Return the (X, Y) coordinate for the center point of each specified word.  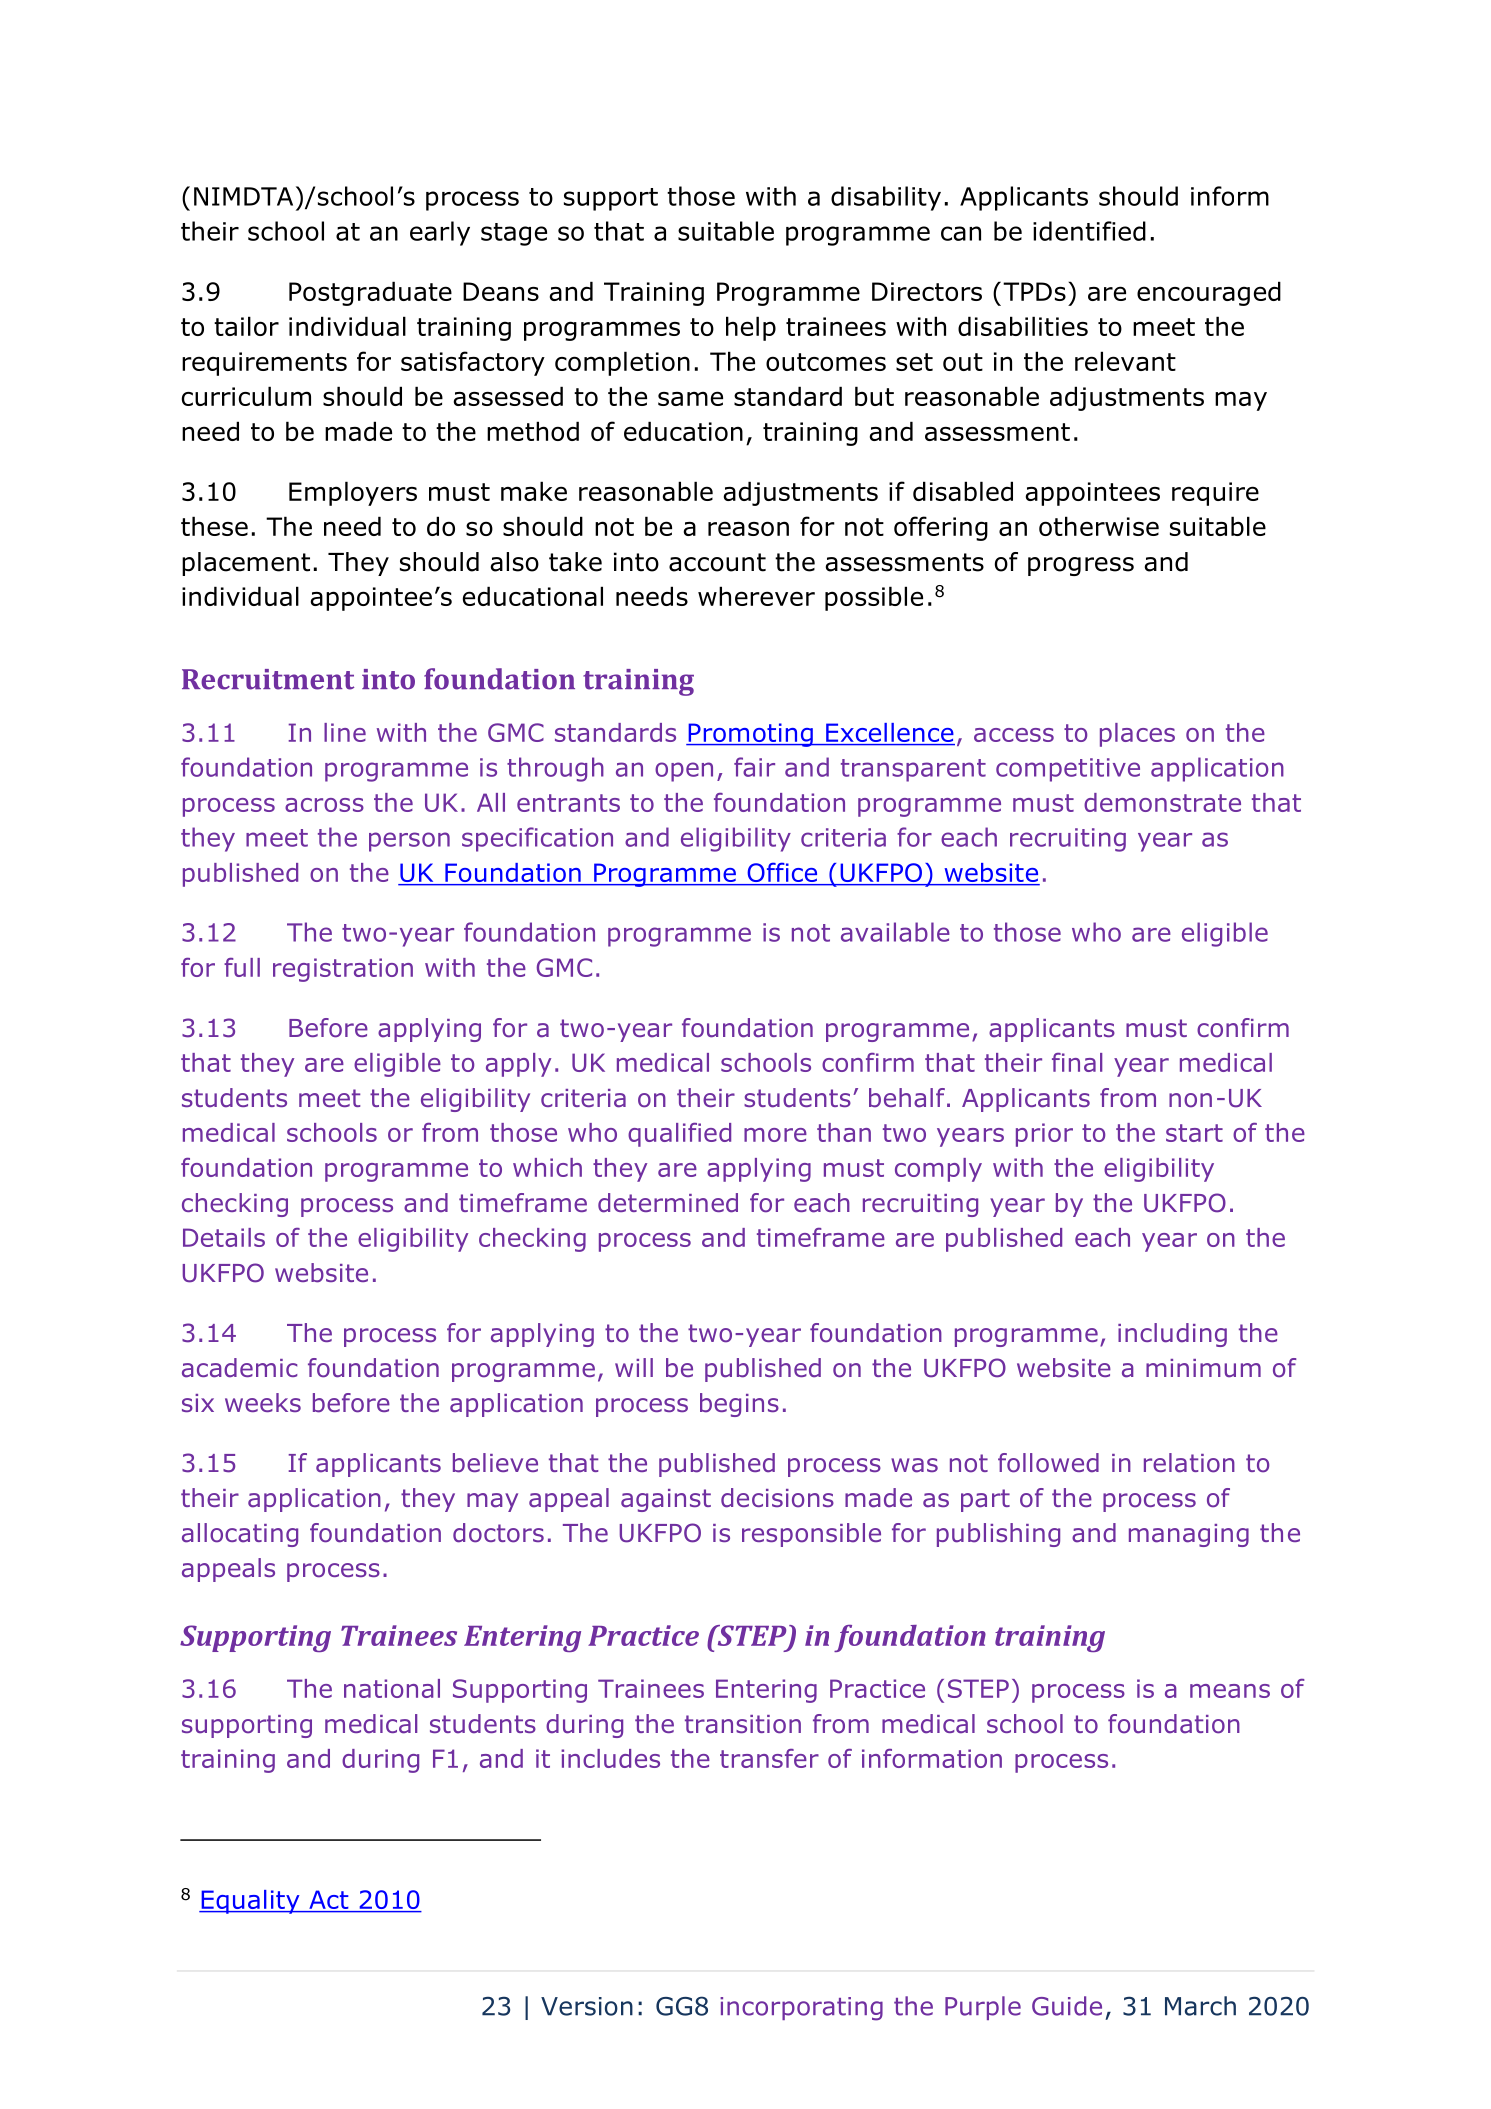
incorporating (801, 2009)
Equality (250, 1902)
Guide (1067, 2006)
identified (1089, 231)
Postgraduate (370, 293)
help (751, 328)
